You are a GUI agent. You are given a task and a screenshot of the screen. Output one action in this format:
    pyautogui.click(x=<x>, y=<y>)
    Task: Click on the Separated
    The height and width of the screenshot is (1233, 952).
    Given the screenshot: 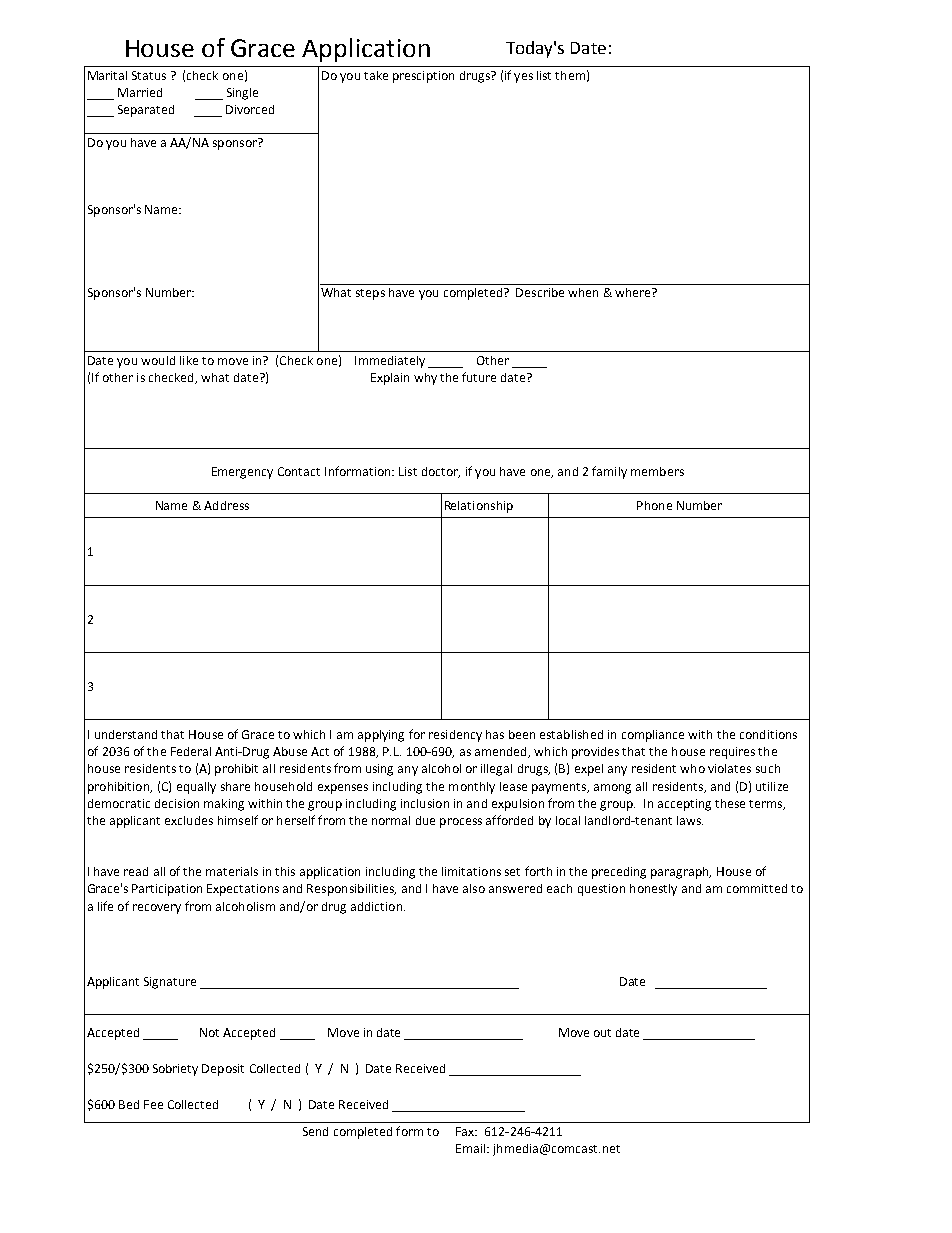 What is the action you would take?
    pyautogui.click(x=146, y=111)
